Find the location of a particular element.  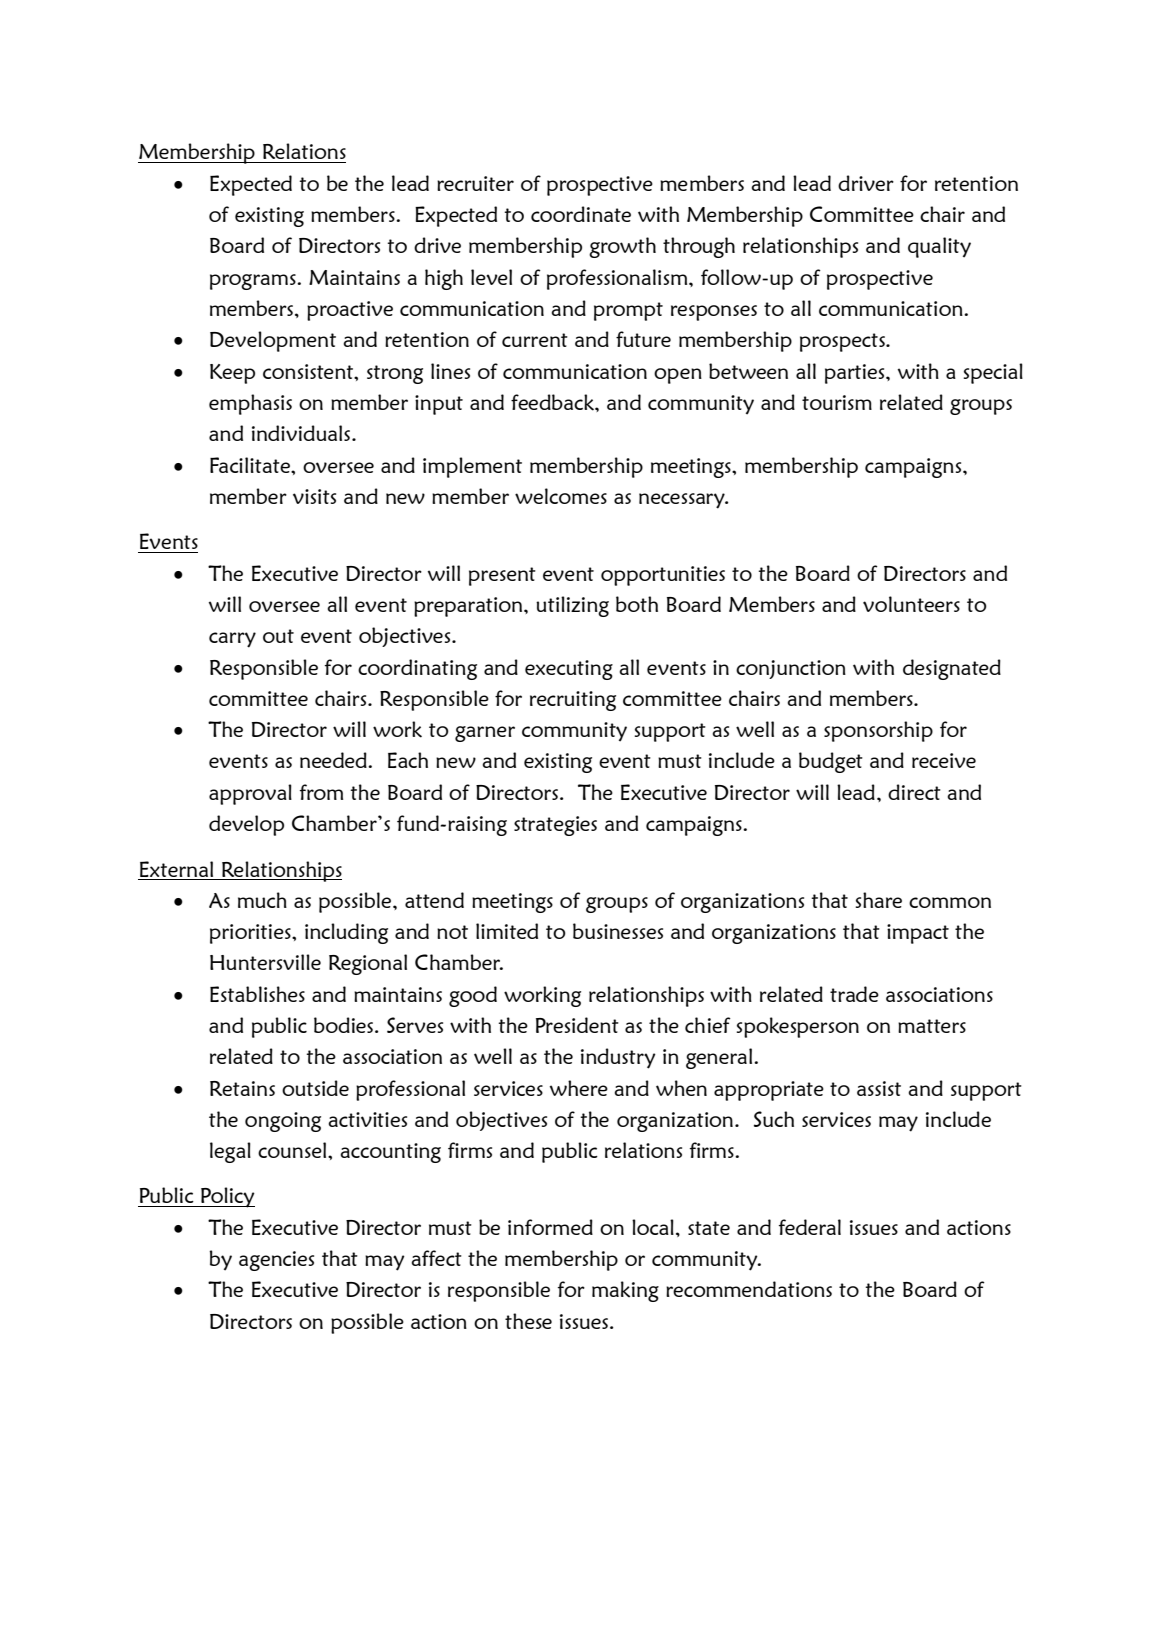

much is located at coordinates (262, 900).
